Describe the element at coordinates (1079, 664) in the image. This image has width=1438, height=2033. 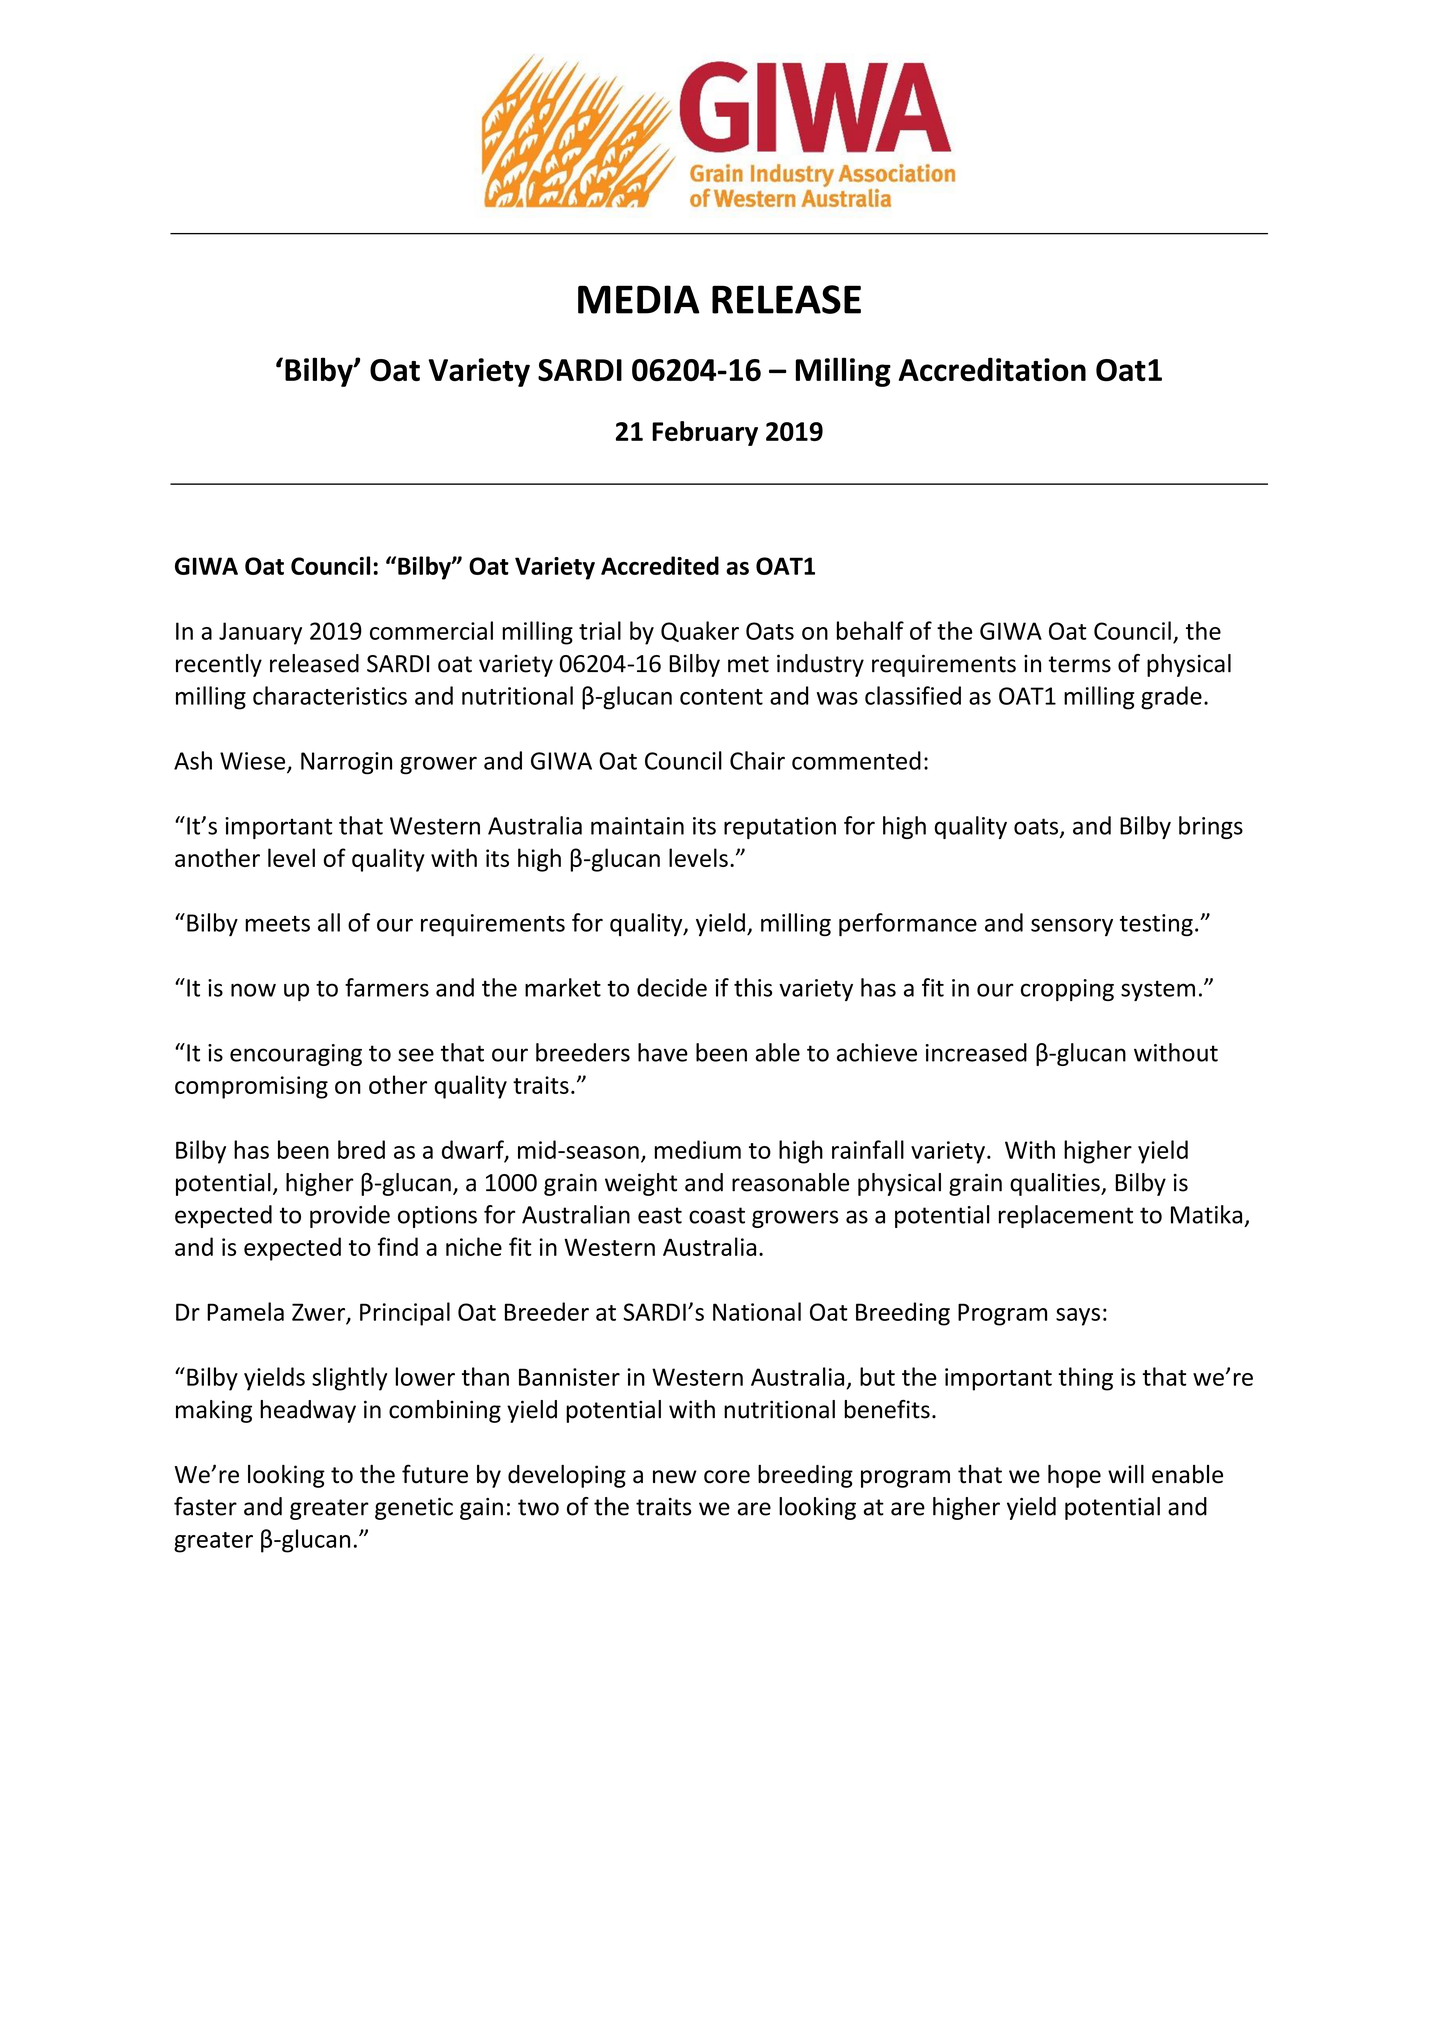
I see `terms` at that location.
